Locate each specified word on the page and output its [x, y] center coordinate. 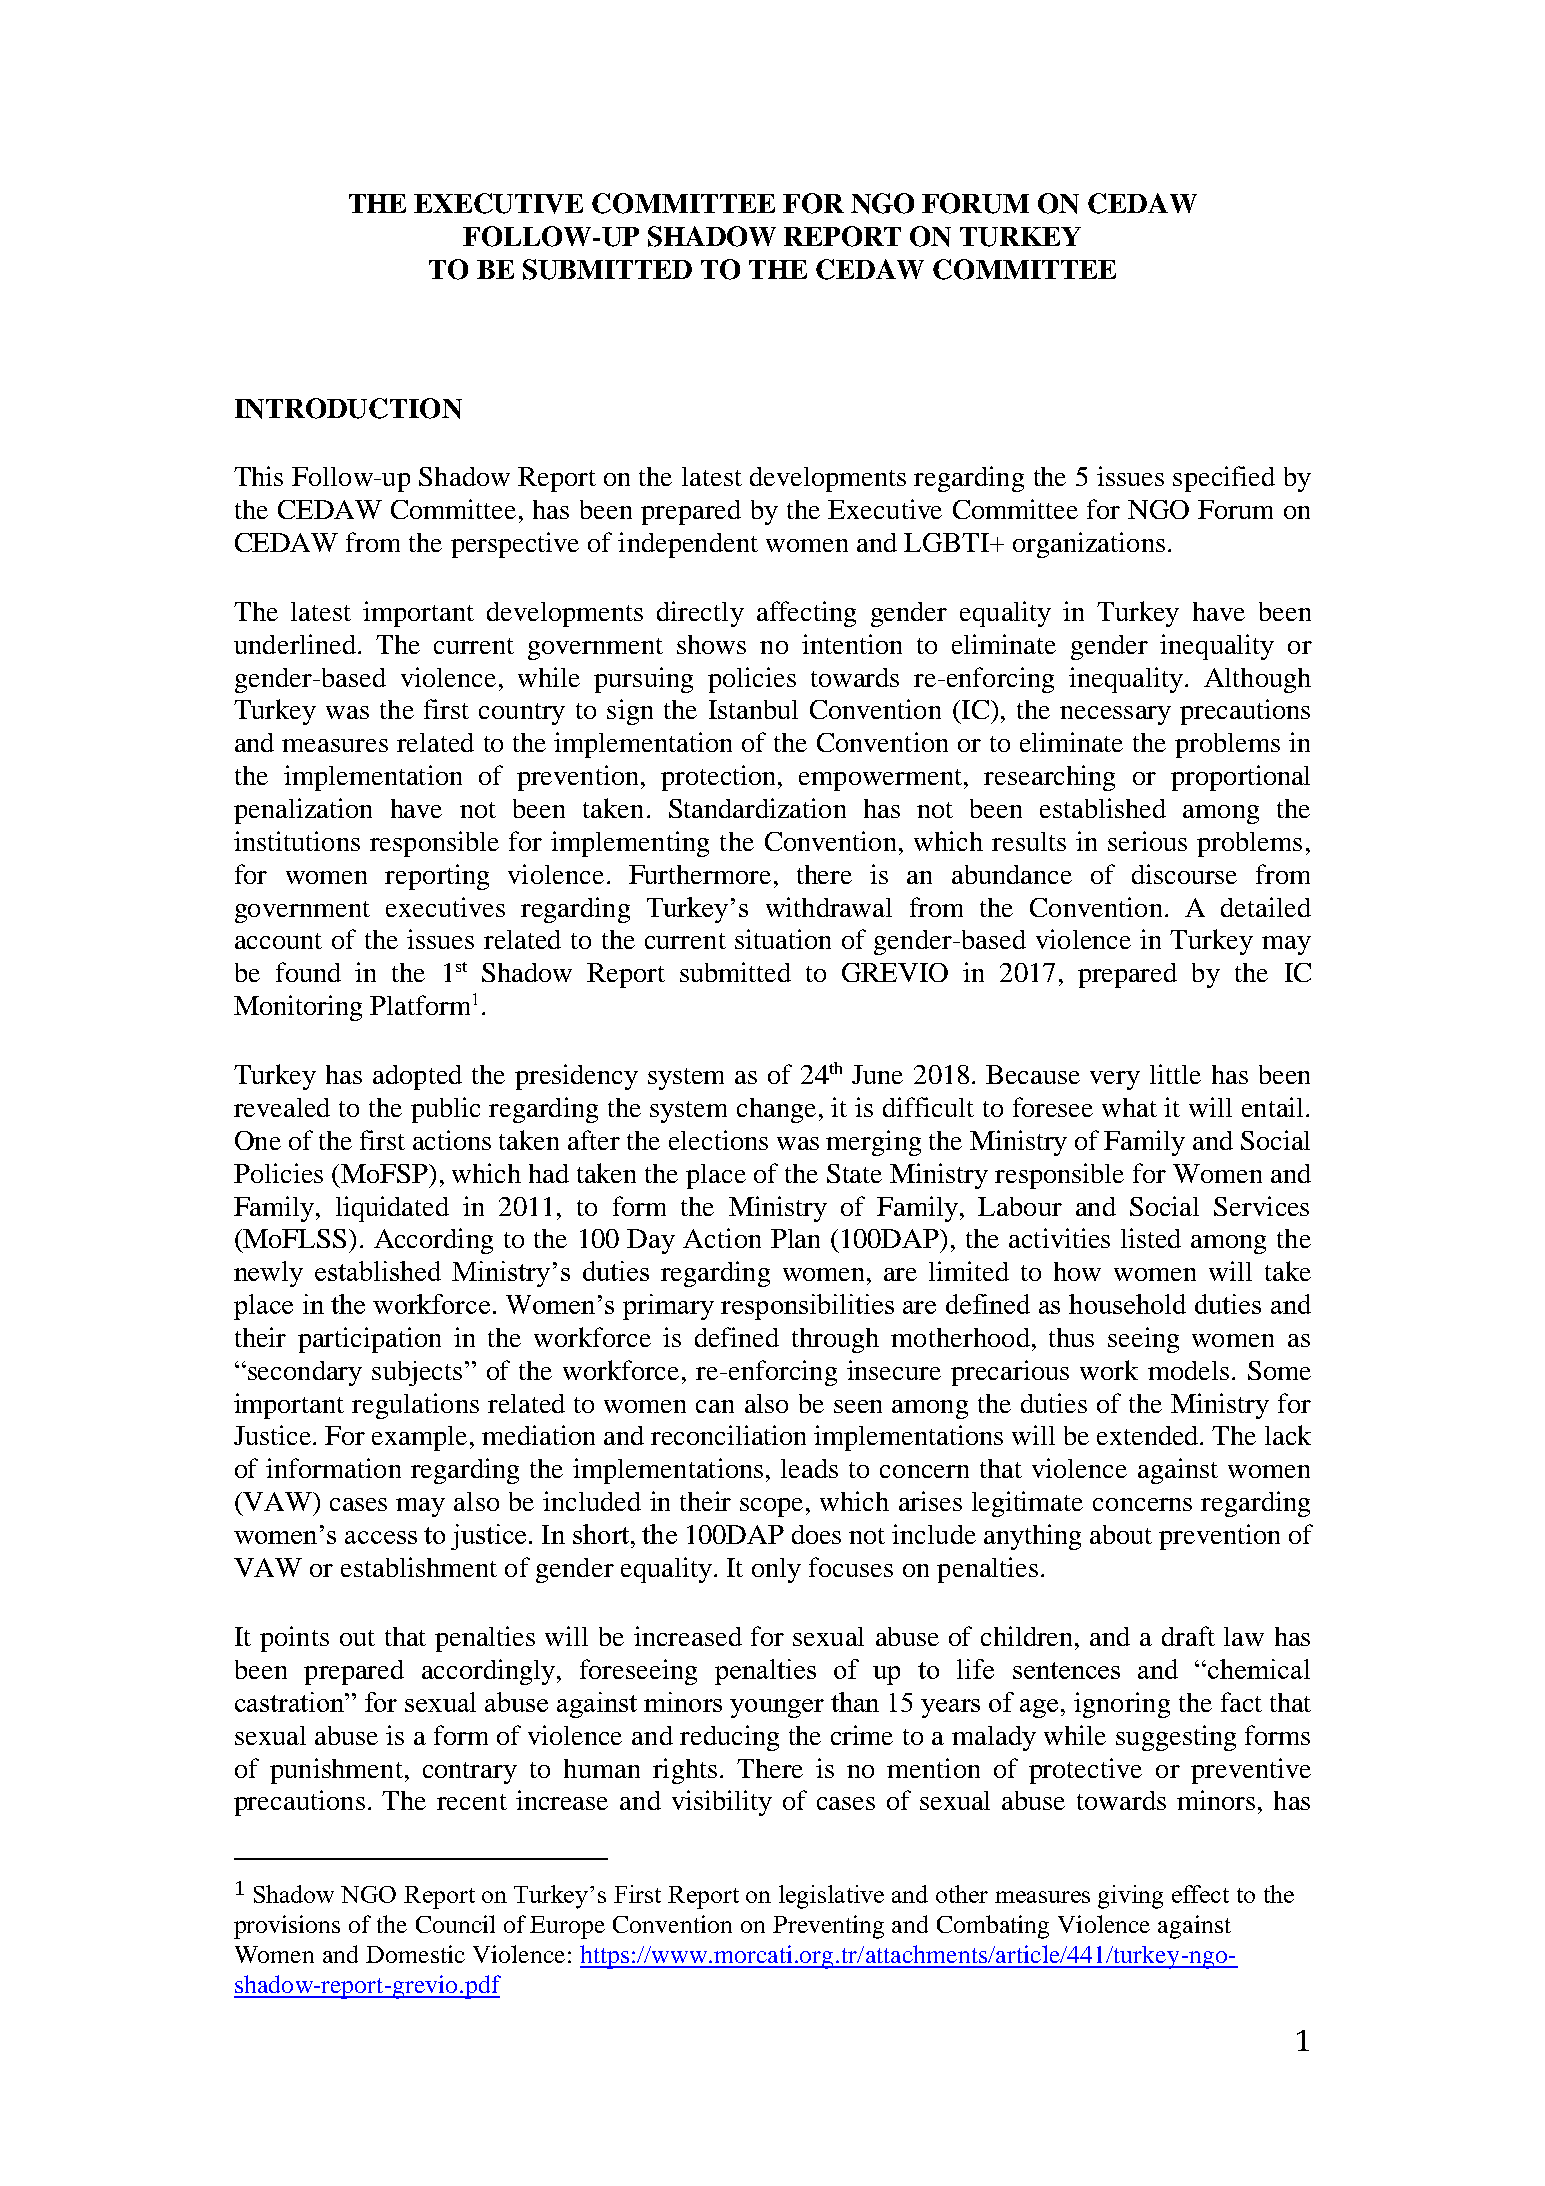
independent [688, 545]
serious [1147, 841]
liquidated [392, 1209]
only [776, 1570]
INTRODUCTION [348, 408]
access [381, 1537]
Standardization [757, 808]
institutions [297, 841]
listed [1151, 1238]
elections [718, 1140]
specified [1224, 479]
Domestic [415, 1954]
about [1121, 1534]
